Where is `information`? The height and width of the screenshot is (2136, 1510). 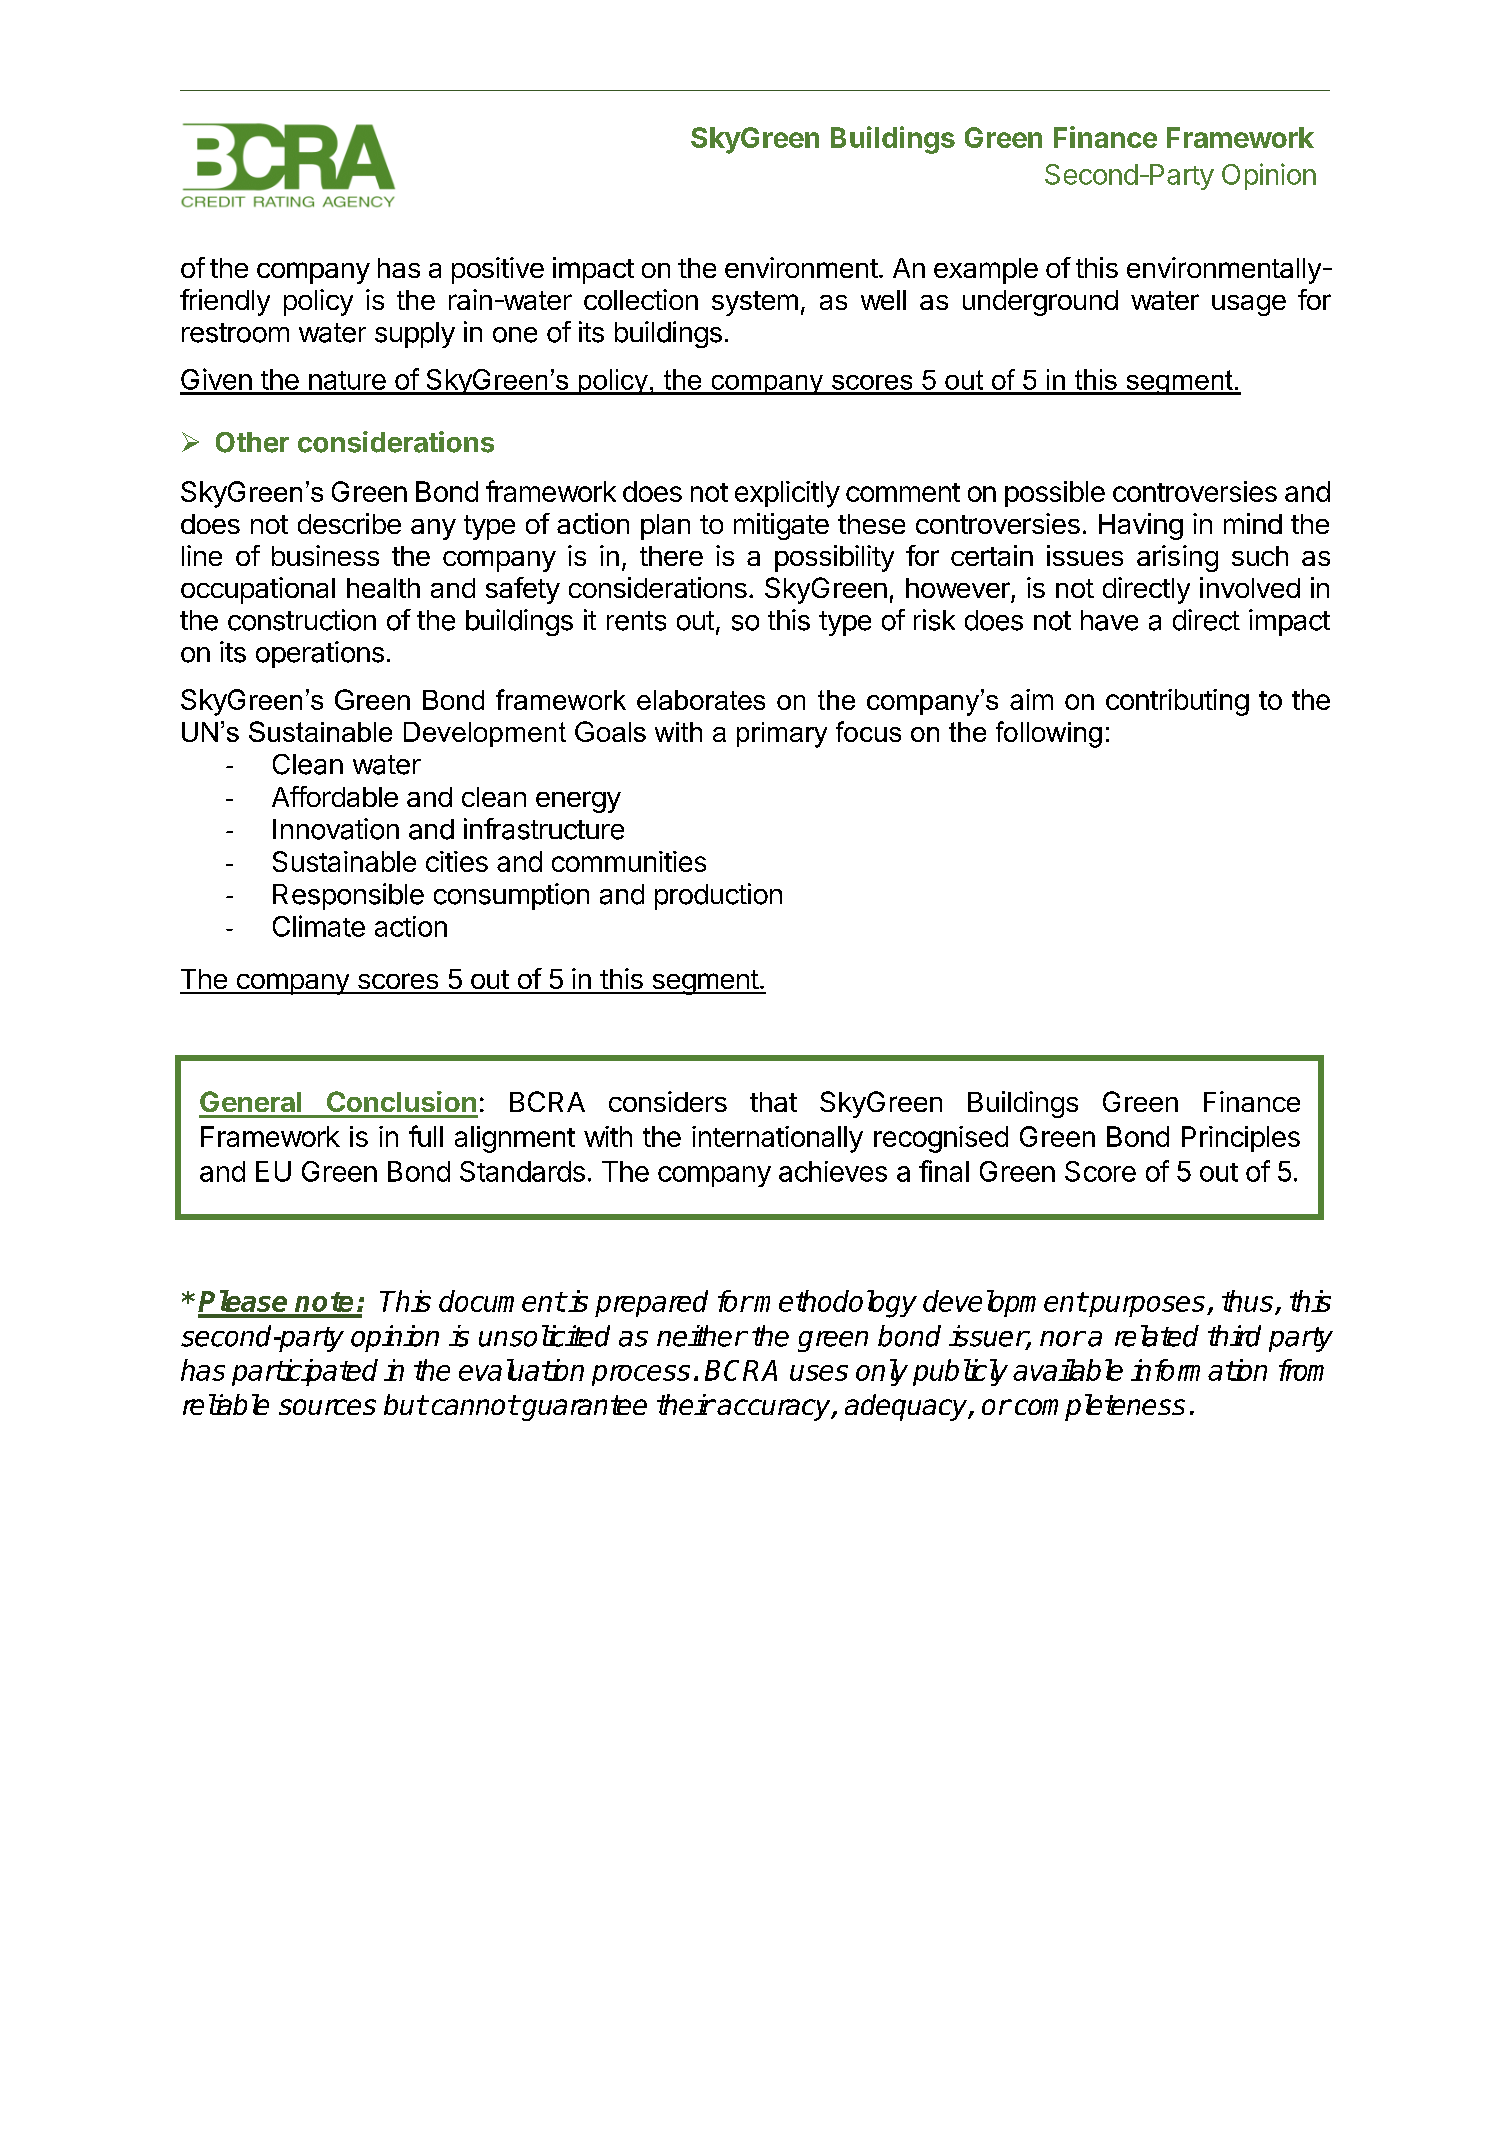 information is located at coordinates (1199, 1370).
